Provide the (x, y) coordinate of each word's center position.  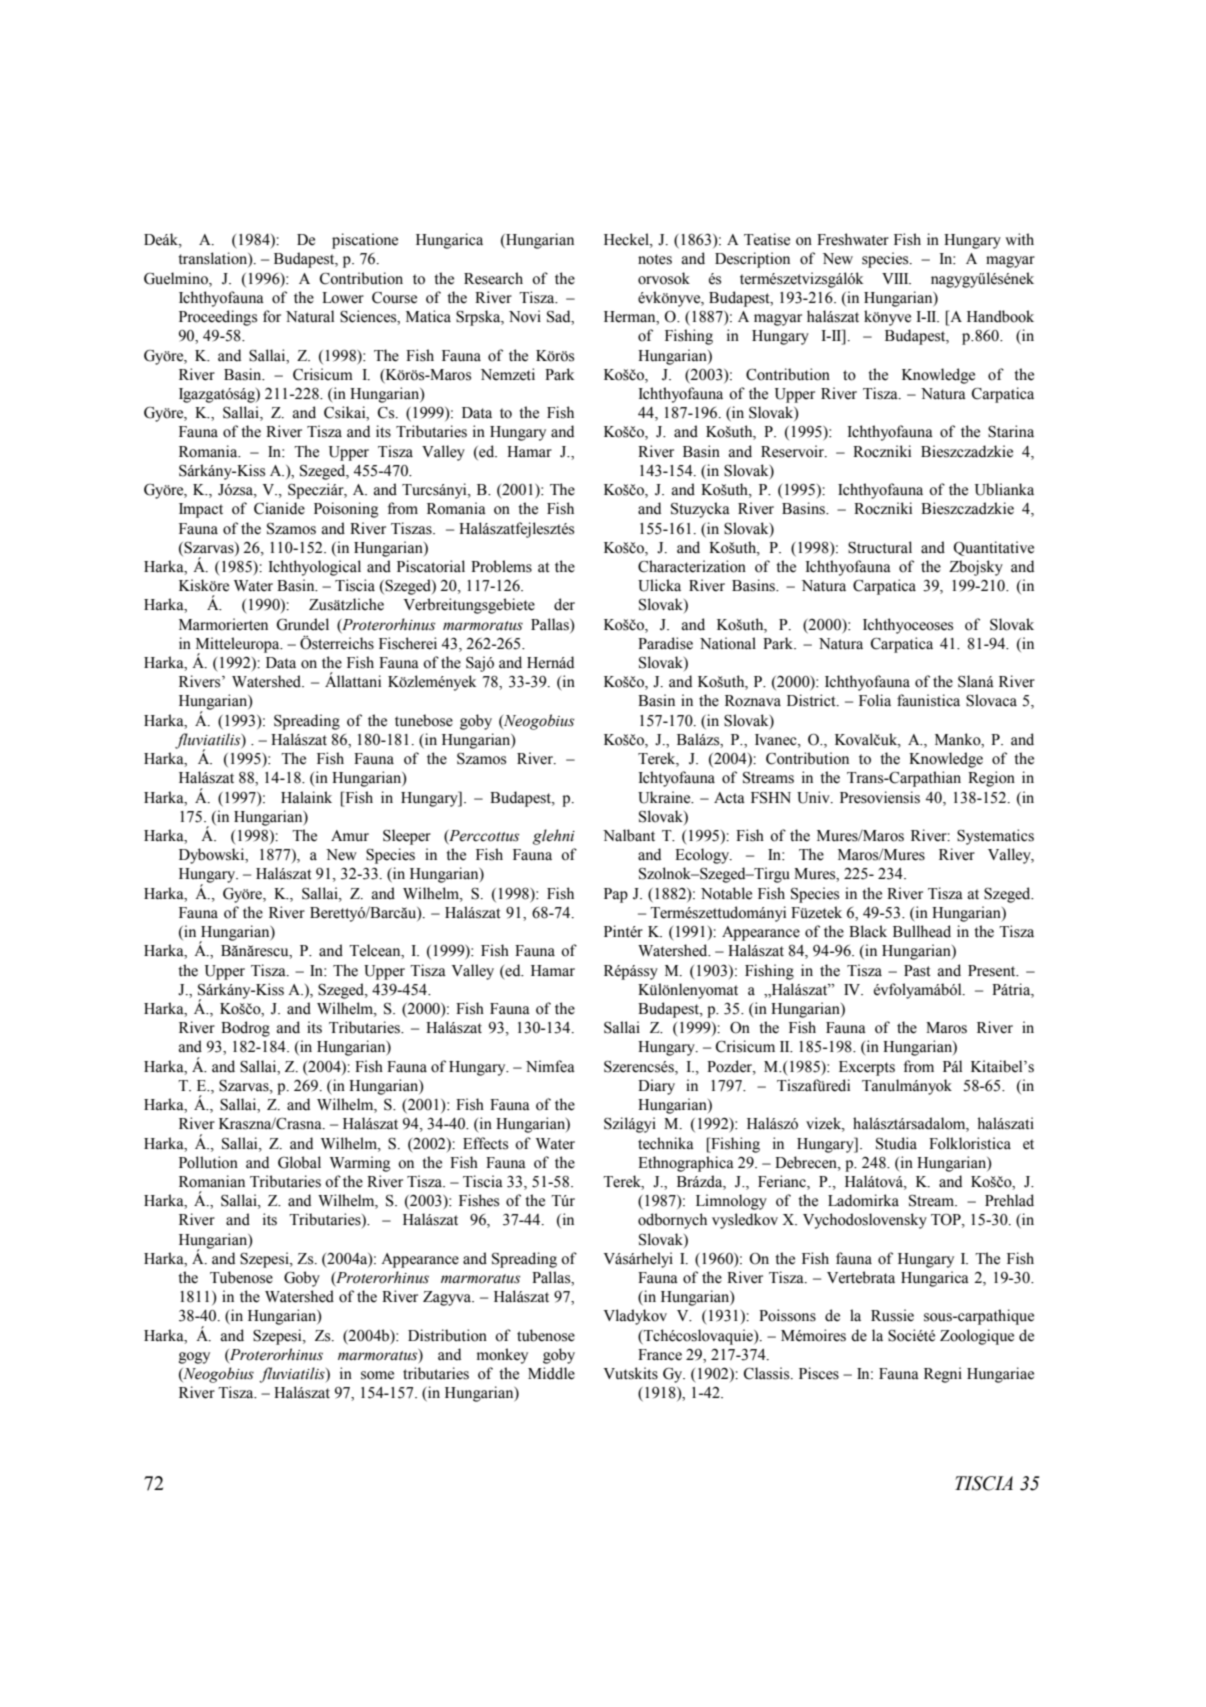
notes (655, 259)
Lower (343, 298)
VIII (896, 278)
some (377, 1375)
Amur (350, 835)
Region (991, 779)
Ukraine (665, 797)
